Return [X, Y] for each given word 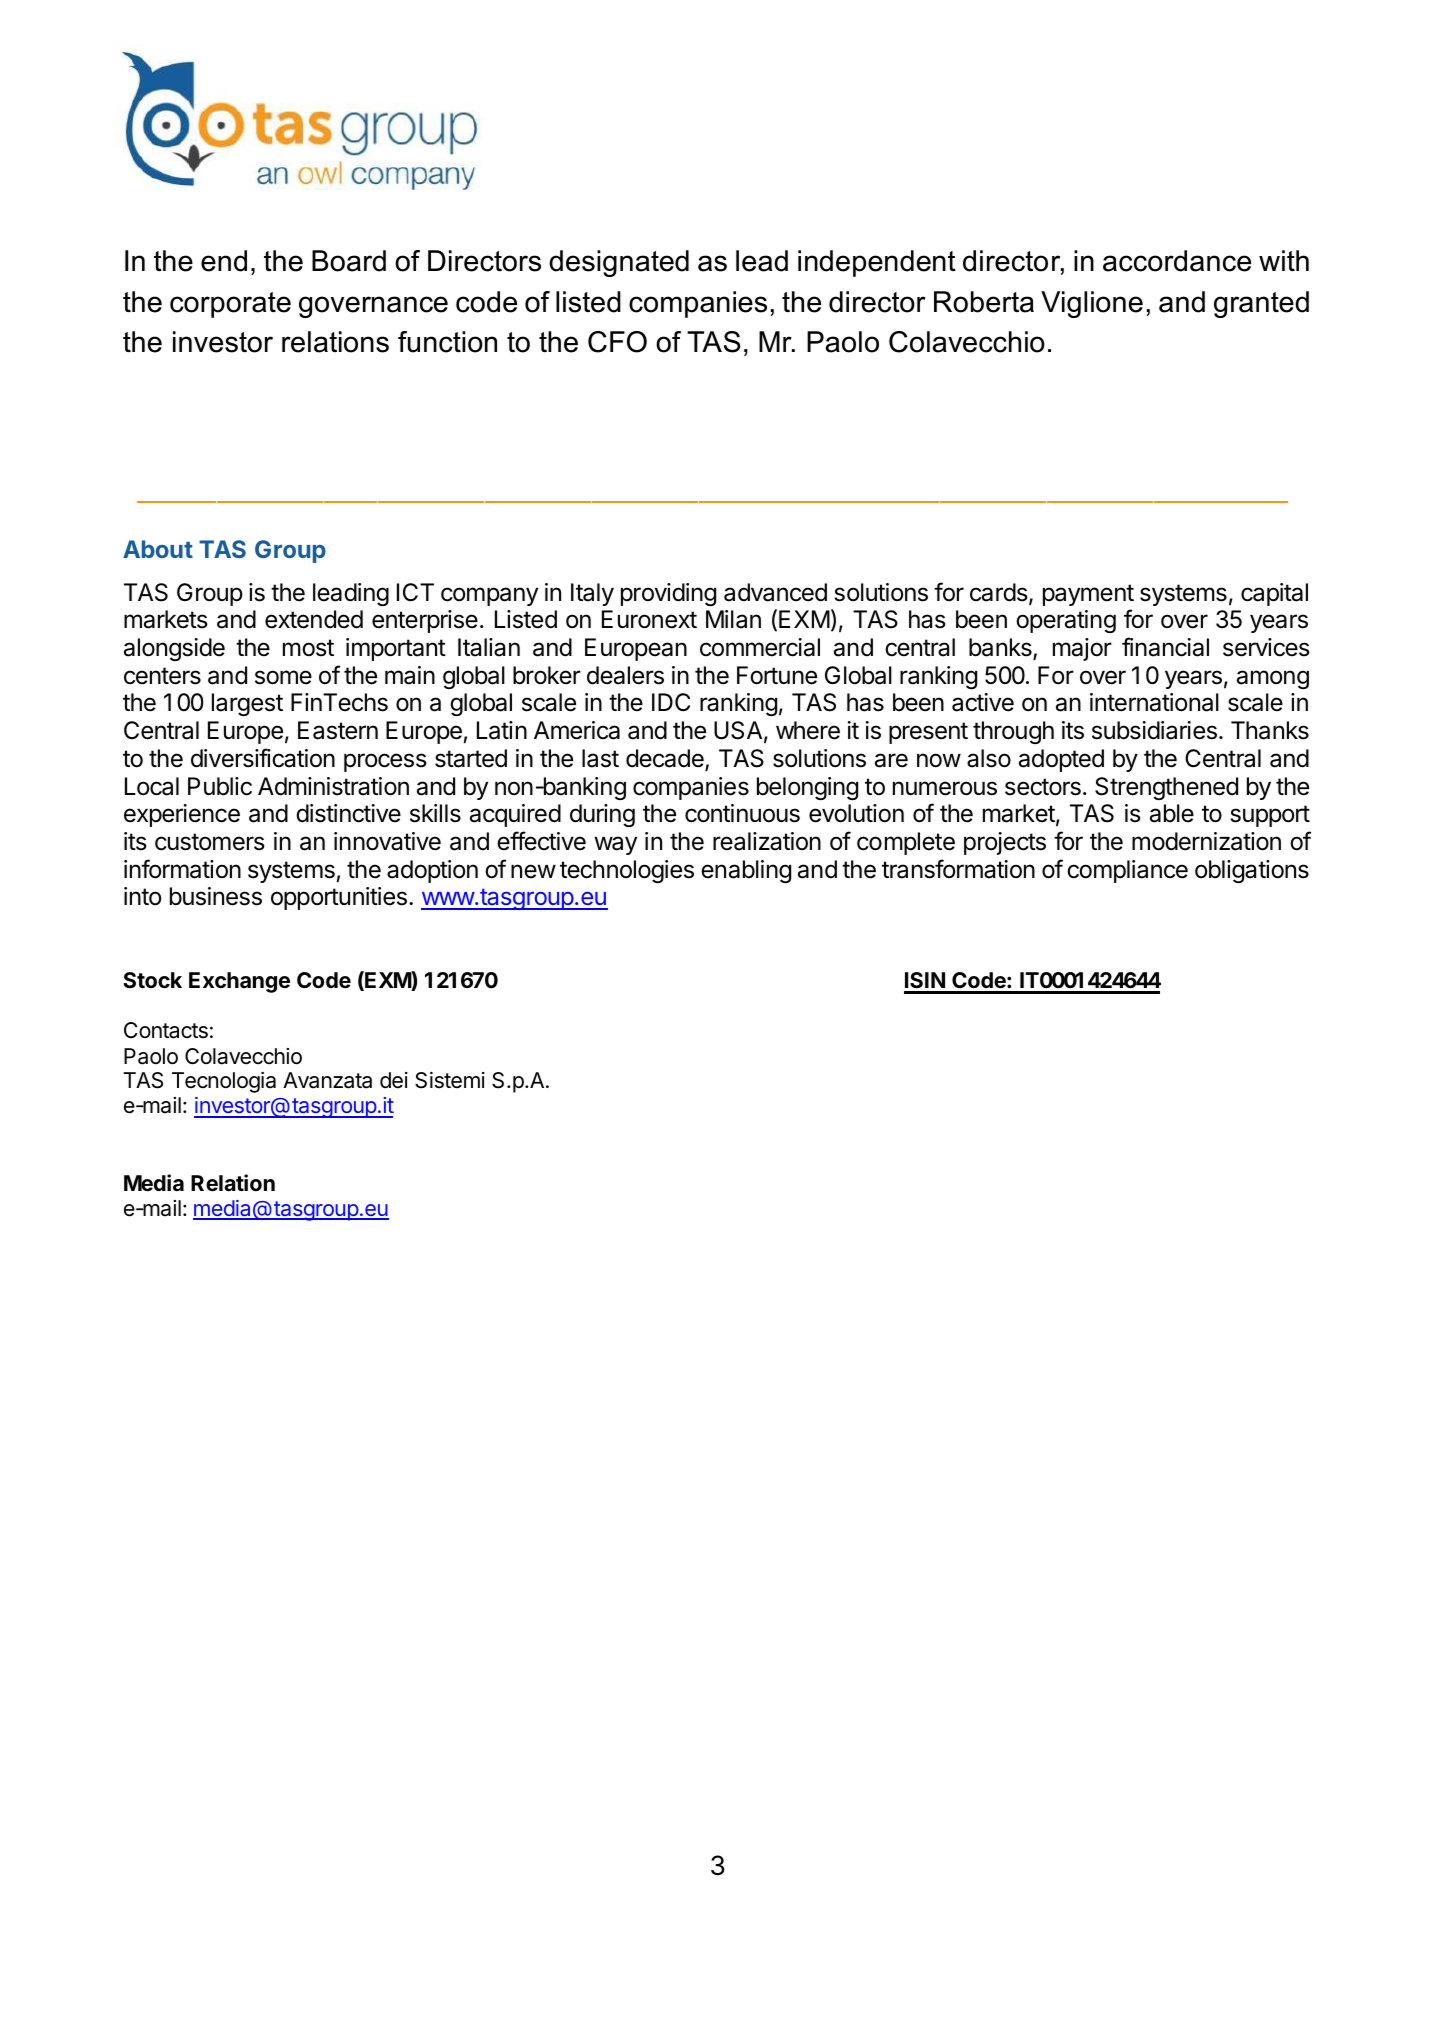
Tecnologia [224, 1082]
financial [1165, 647]
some [283, 677]
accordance [1177, 261]
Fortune [777, 675]
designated [619, 263]
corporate [230, 305]
